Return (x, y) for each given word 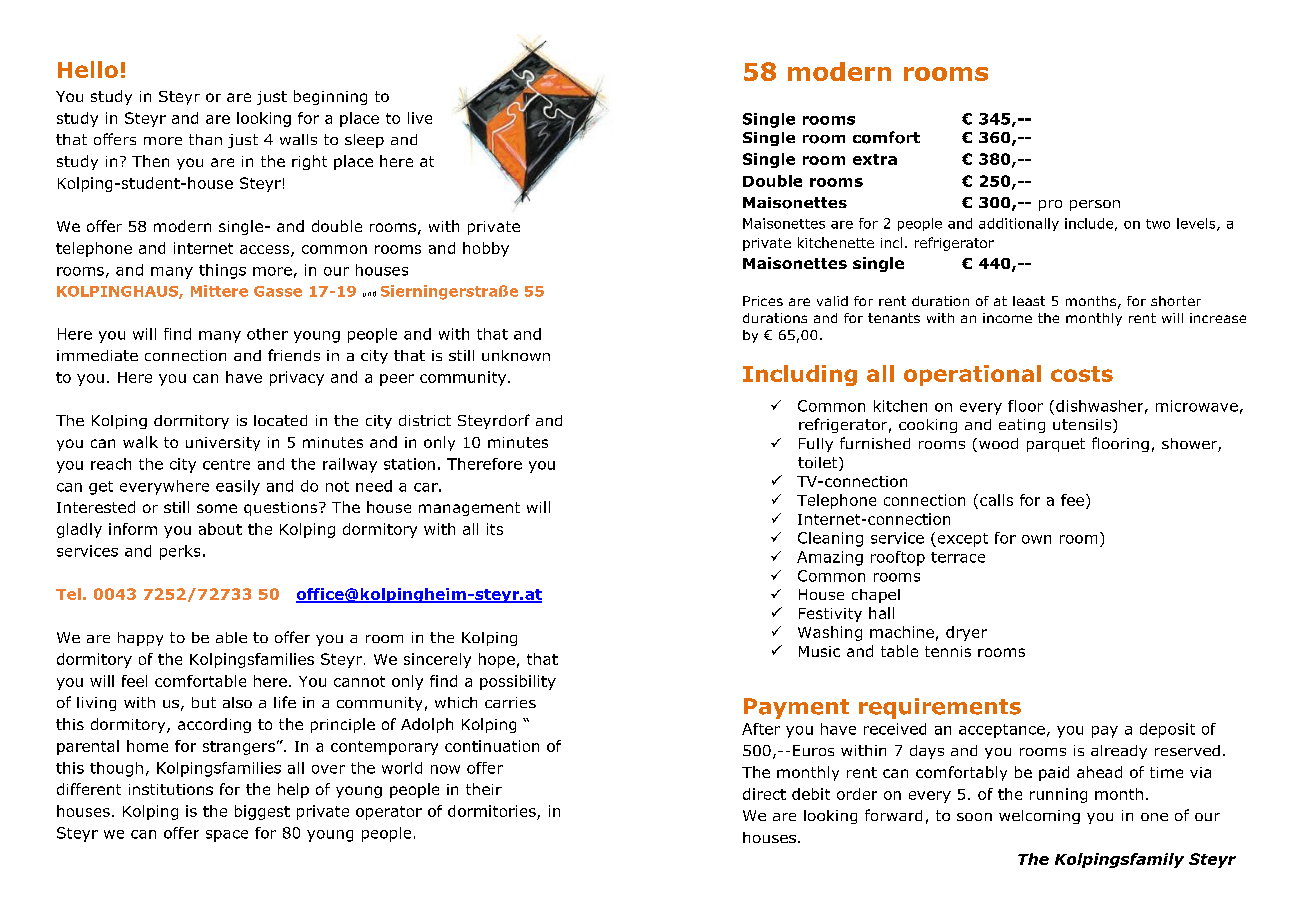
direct (764, 794)
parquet (1056, 445)
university (223, 444)
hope (497, 660)
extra (875, 159)
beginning (330, 97)
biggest (262, 812)
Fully (816, 445)
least (1029, 301)
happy (140, 639)
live (420, 118)
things (222, 271)
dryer (966, 633)
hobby (486, 249)
